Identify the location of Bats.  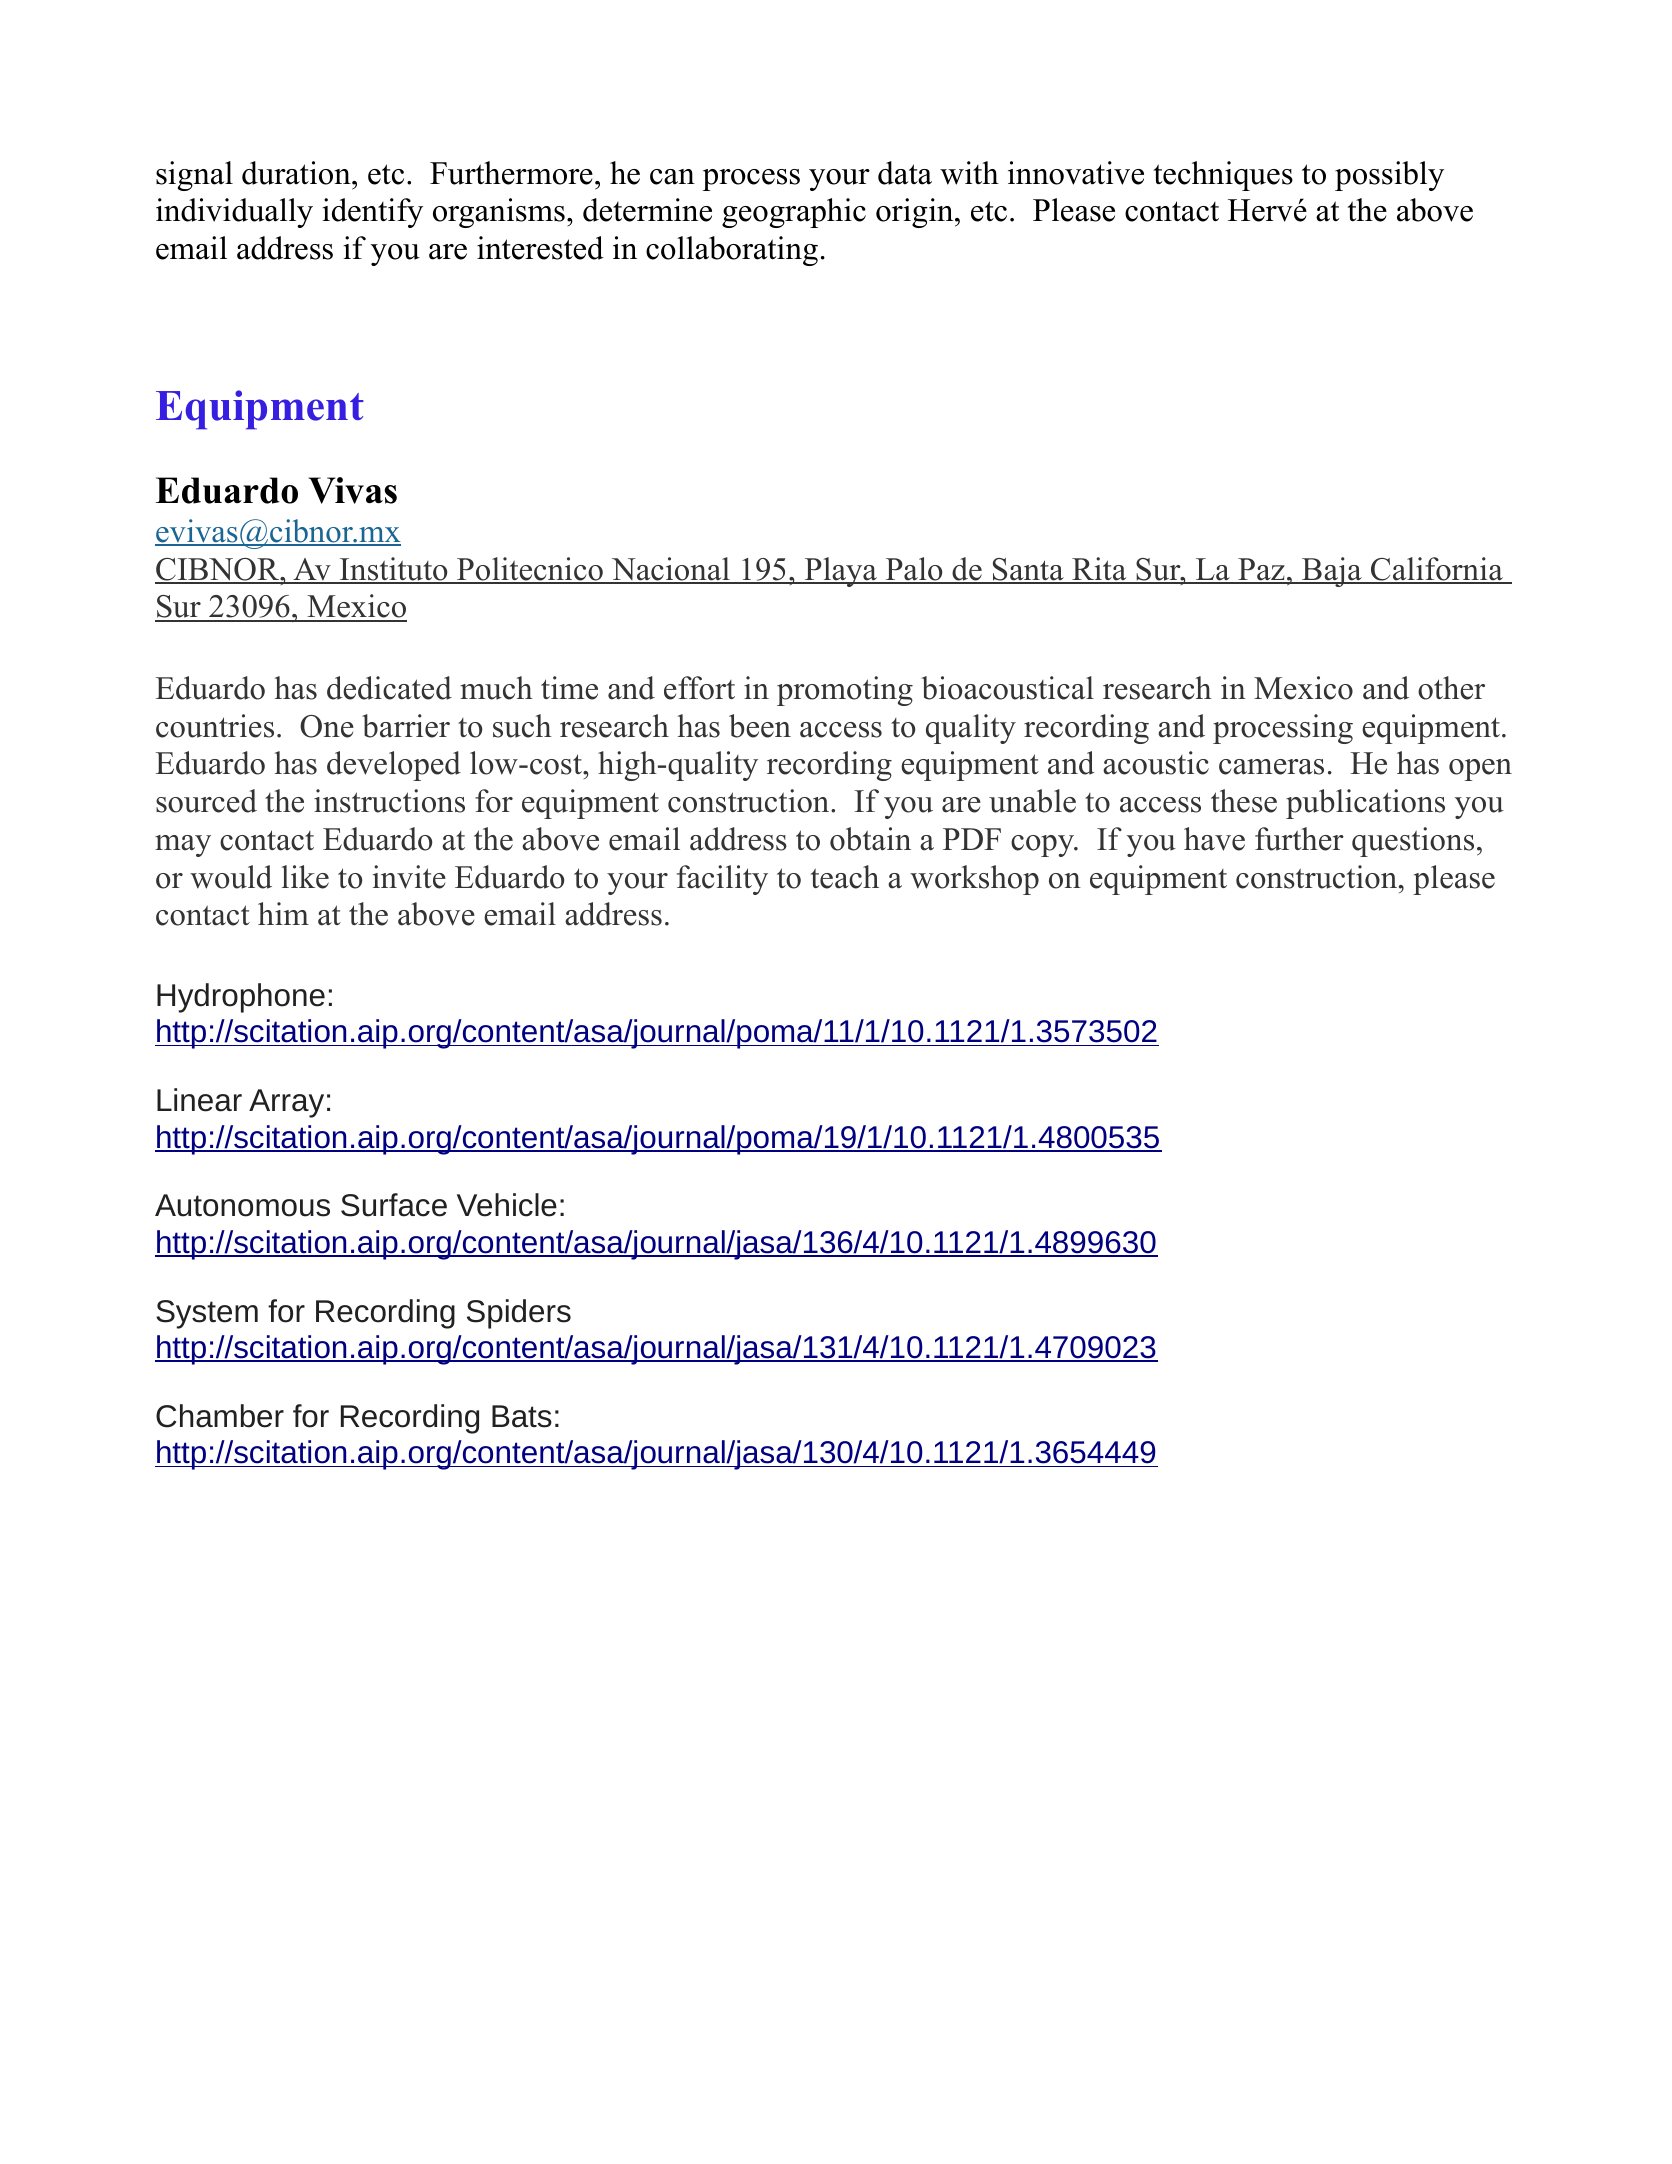
(522, 1416).
